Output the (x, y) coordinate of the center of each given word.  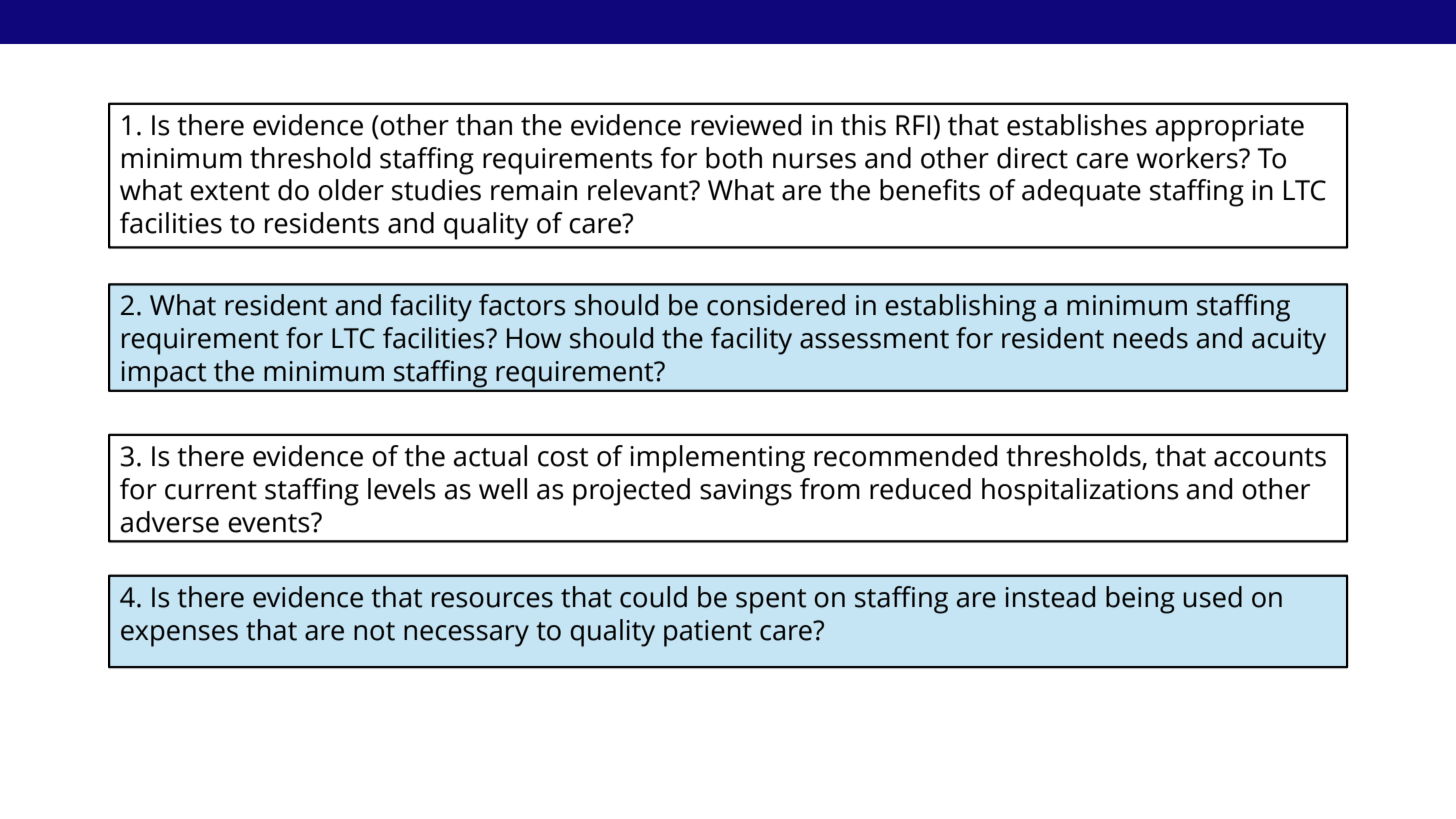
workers (1188, 158)
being (1140, 600)
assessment (874, 339)
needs (1151, 338)
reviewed (746, 125)
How (534, 338)
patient (708, 633)
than (484, 125)
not (374, 631)
